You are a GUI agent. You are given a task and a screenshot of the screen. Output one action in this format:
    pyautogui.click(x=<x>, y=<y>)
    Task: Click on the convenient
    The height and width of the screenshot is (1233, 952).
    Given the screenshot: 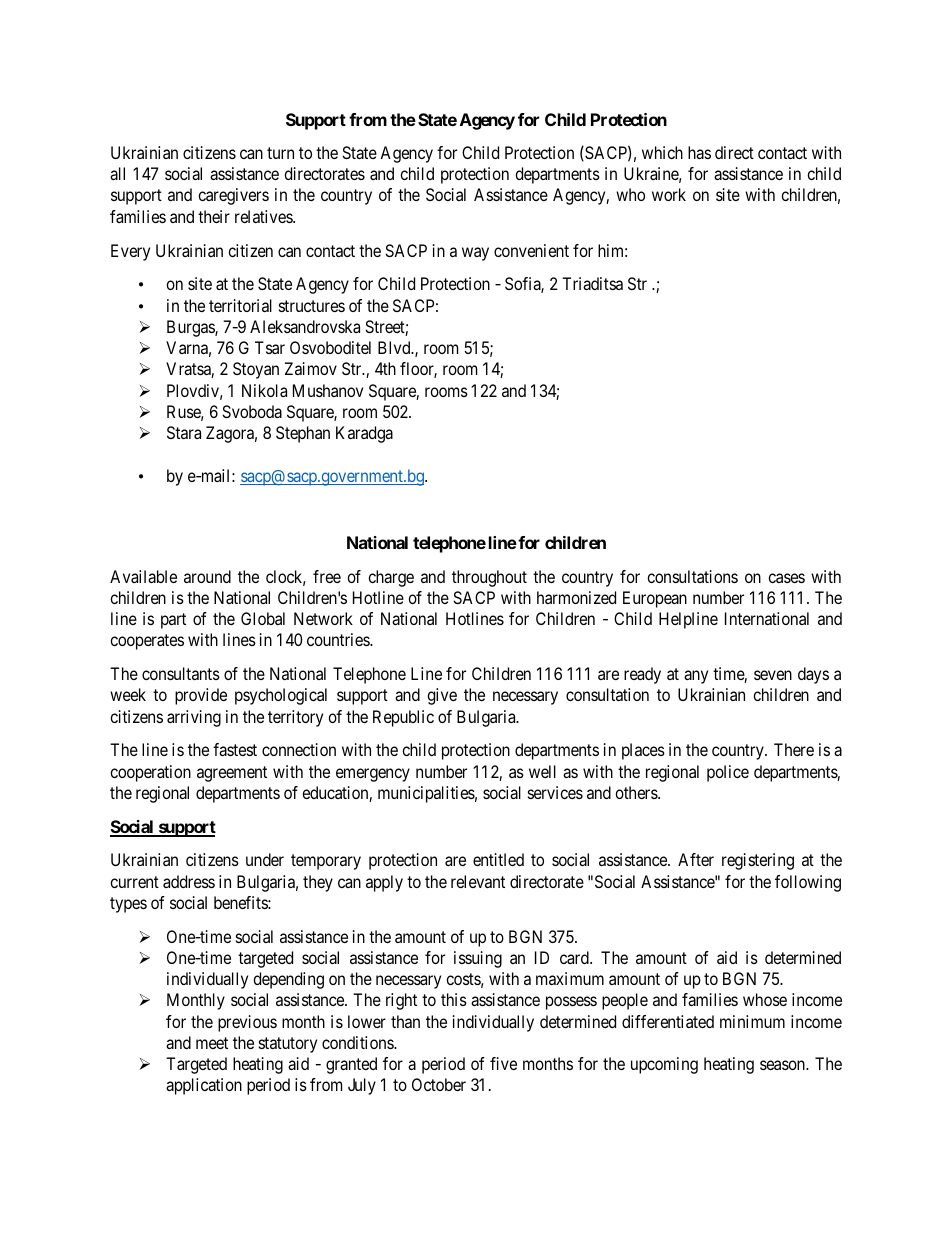 What is the action you would take?
    pyautogui.click(x=531, y=250)
